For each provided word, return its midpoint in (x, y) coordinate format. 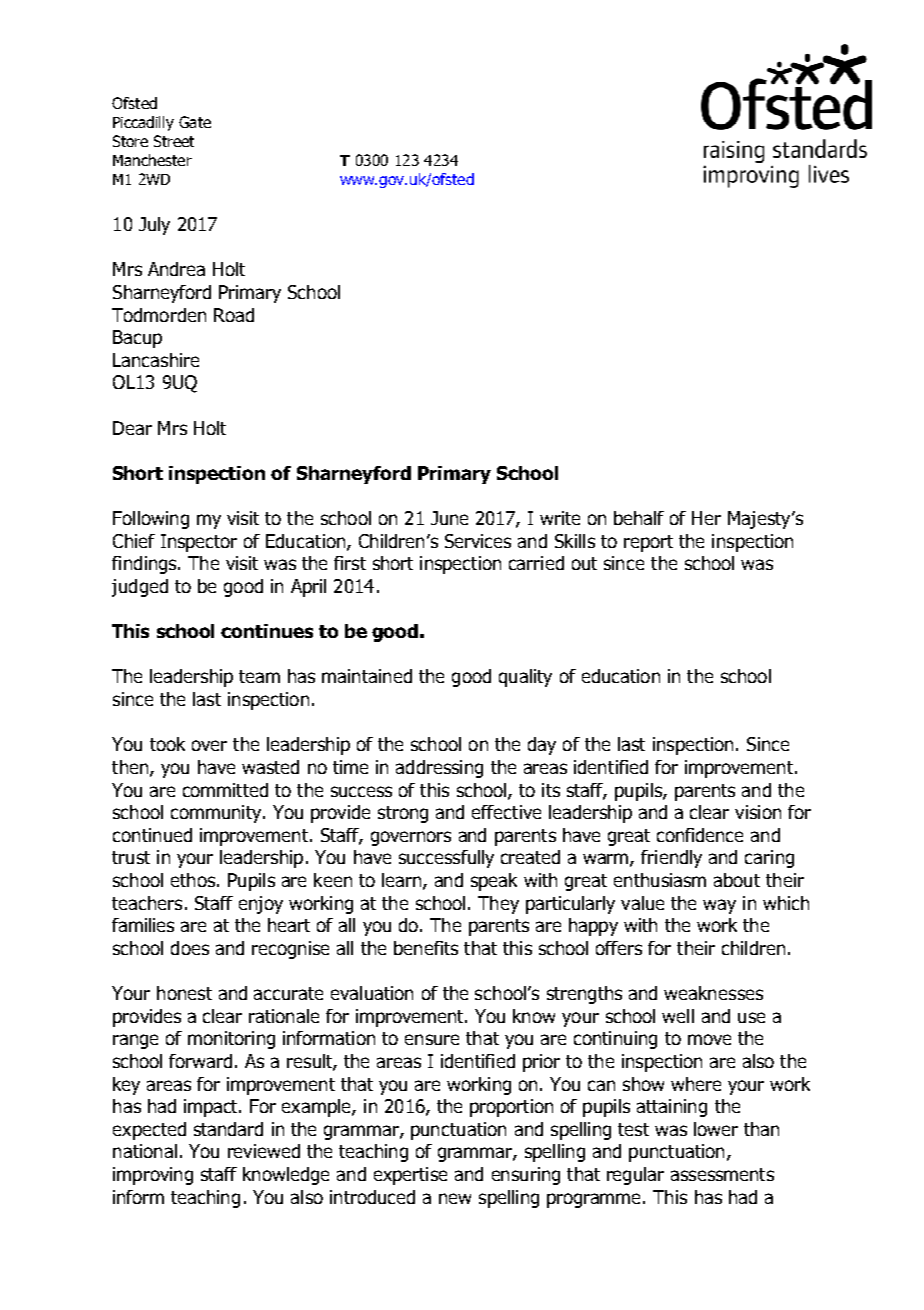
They (498, 905)
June (449, 518)
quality (525, 678)
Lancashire (156, 360)
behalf (639, 518)
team (259, 676)
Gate (195, 122)
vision (758, 812)
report (648, 543)
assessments (722, 1174)
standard (228, 1129)
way (719, 906)
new (455, 1198)
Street (174, 141)
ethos (194, 880)
